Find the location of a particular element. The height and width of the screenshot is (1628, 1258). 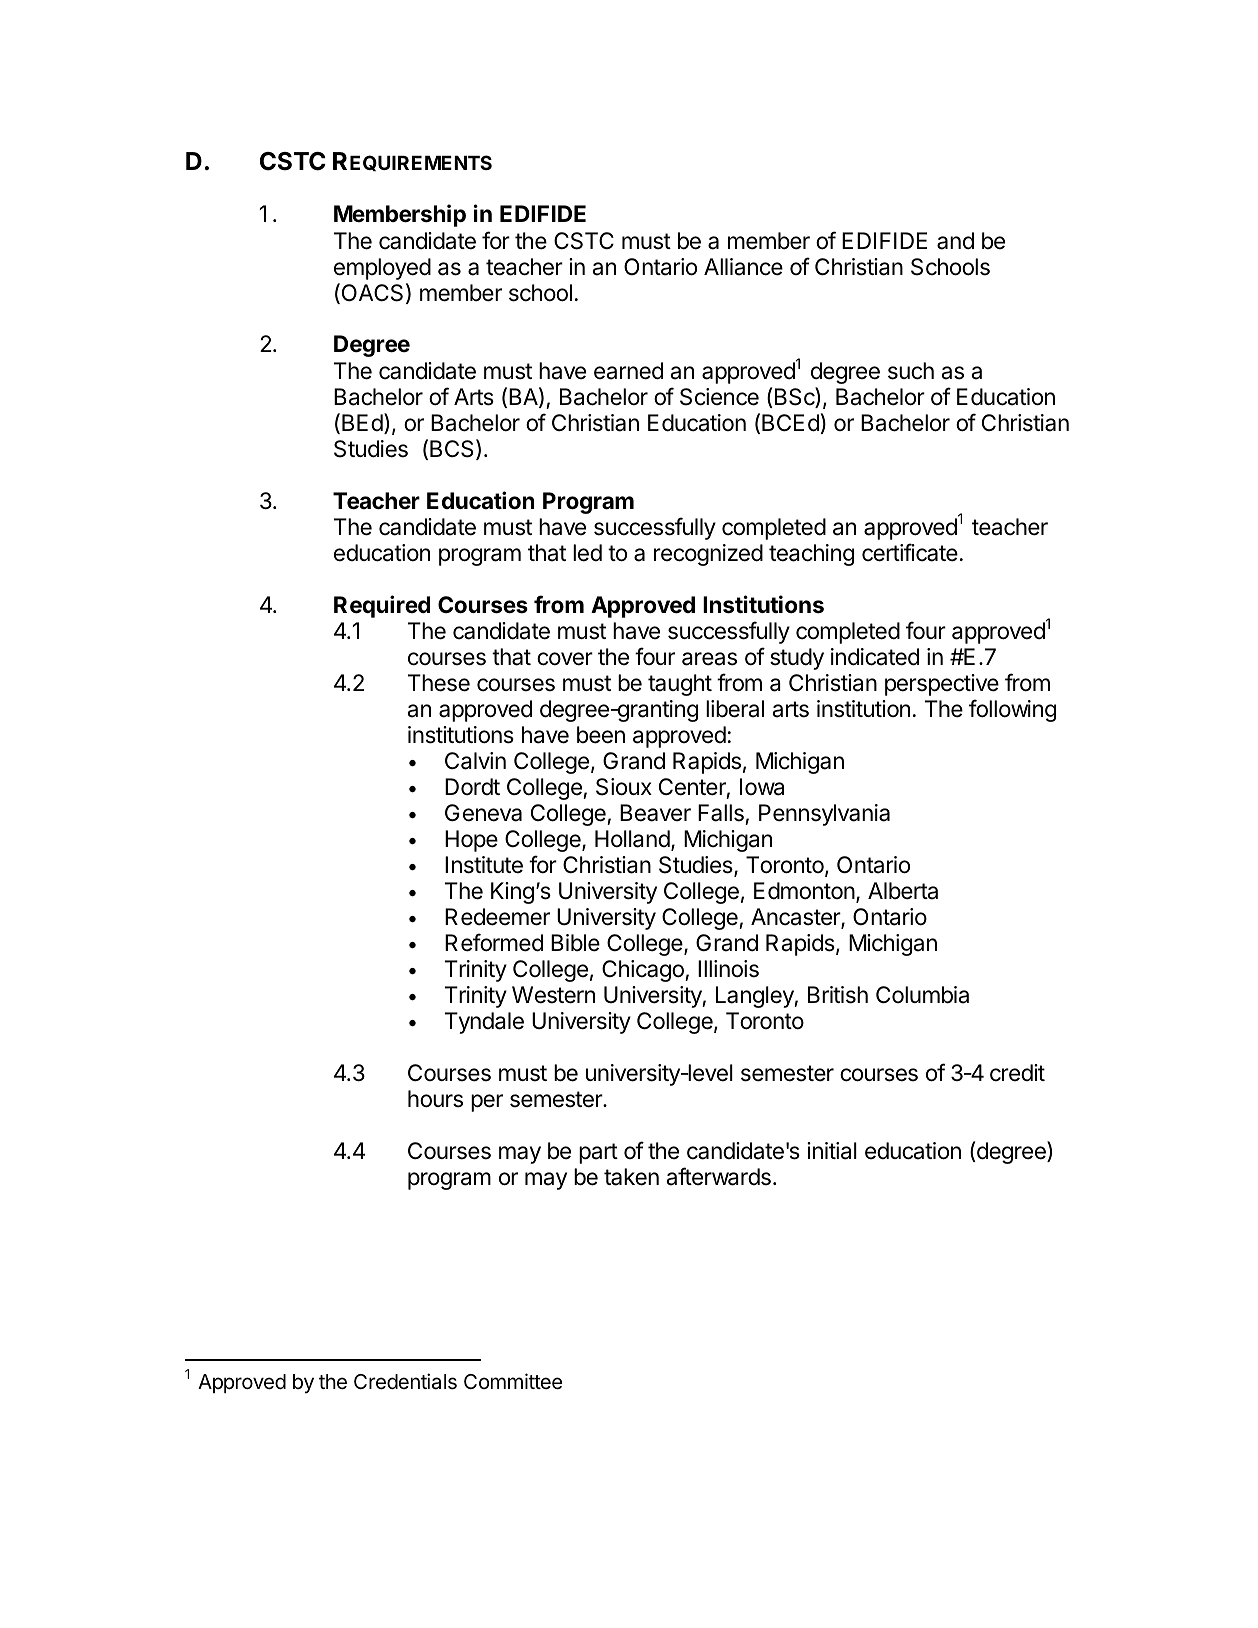

Required is located at coordinates (382, 606).
